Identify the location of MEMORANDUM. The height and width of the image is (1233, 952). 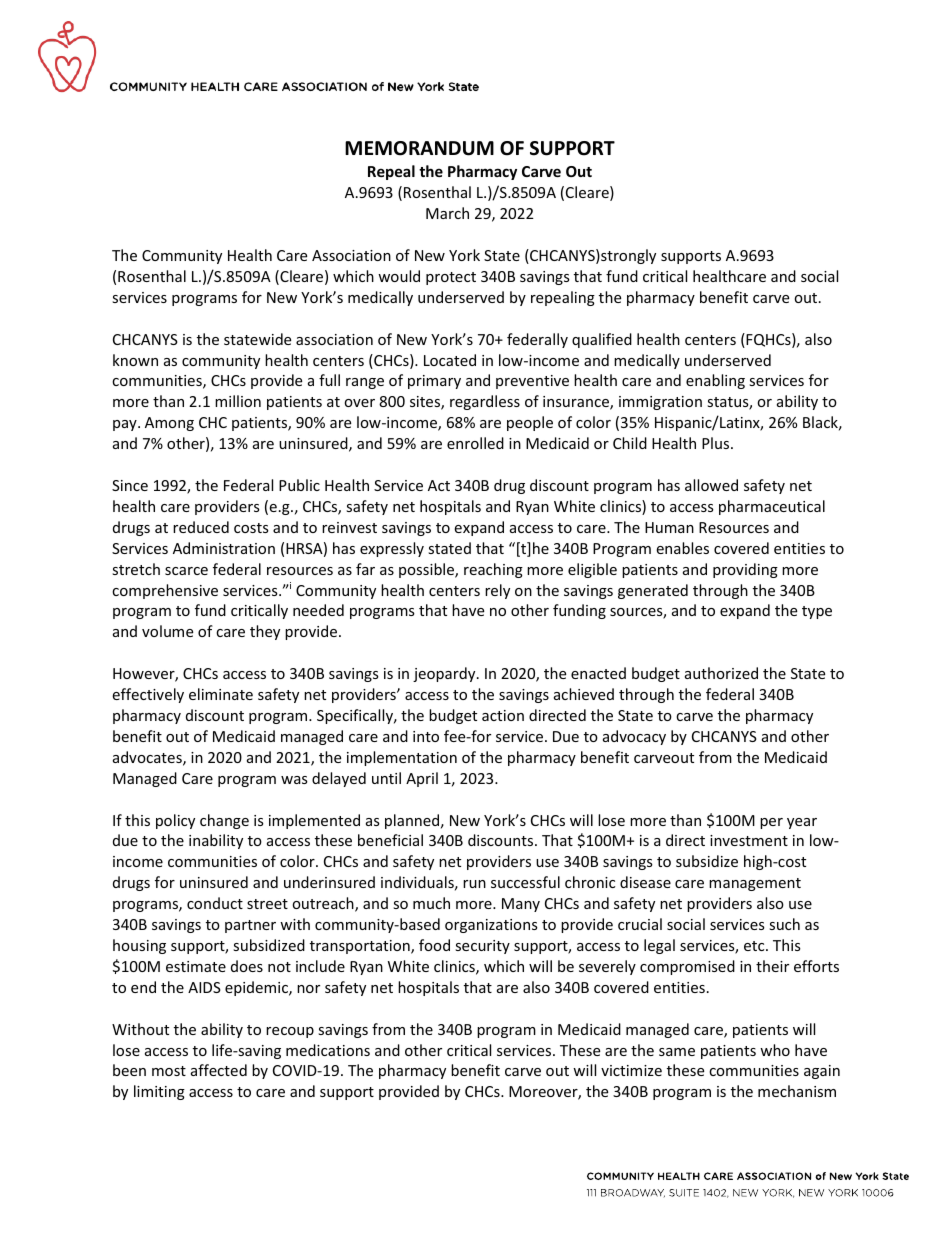
(419, 148).
